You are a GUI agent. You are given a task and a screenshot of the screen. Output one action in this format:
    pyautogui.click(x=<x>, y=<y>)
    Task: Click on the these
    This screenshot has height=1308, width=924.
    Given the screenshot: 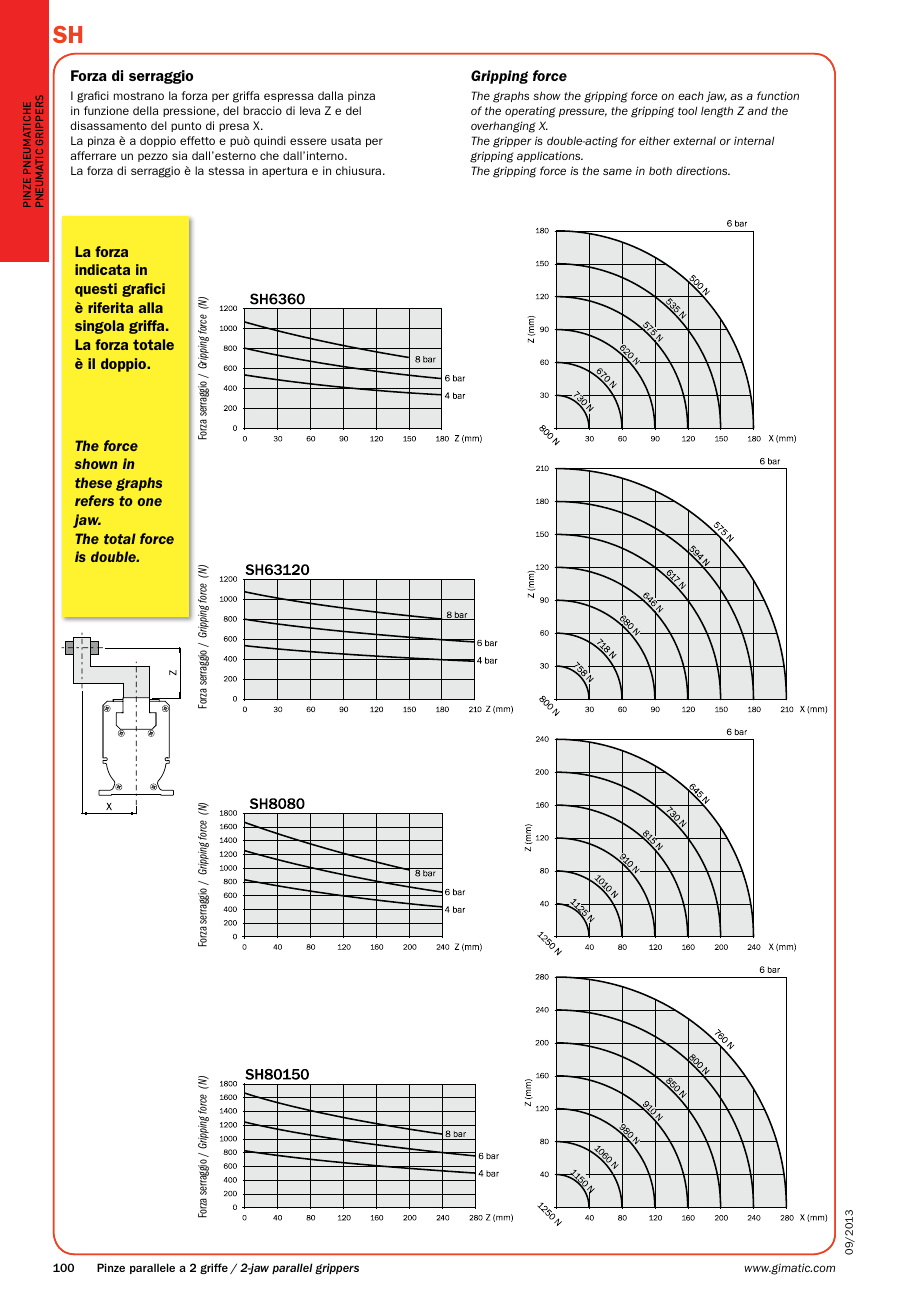 What is the action you would take?
    pyautogui.click(x=93, y=482)
